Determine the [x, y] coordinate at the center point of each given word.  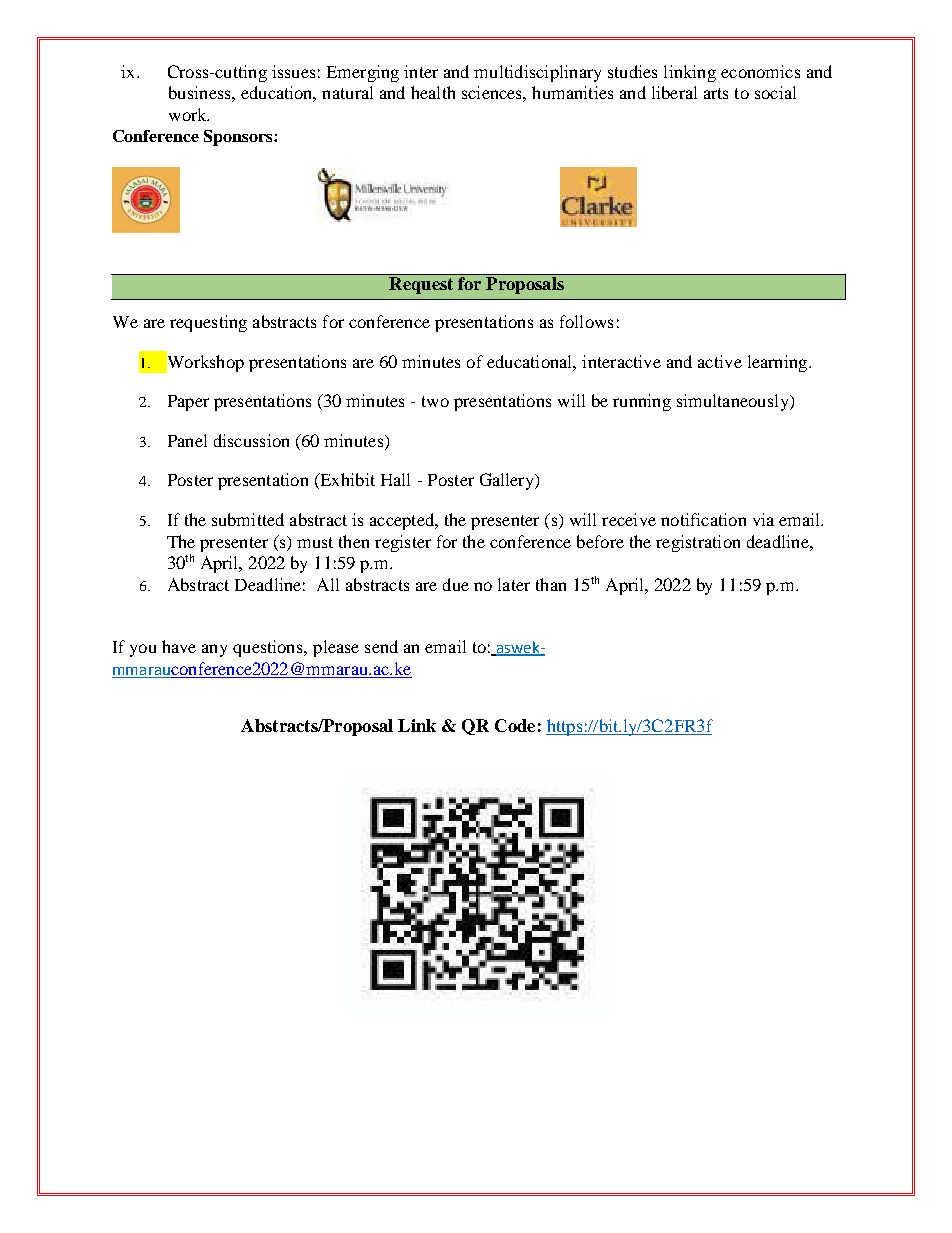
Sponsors [239, 138]
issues [293, 71]
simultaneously [734, 402]
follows [586, 321]
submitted [248, 519]
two [435, 401]
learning [779, 363]
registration [698, 543]
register [403, 543]
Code [515, 725]
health [433, 92]
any [214, 650]
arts [716, 93]
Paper [188, 403]
